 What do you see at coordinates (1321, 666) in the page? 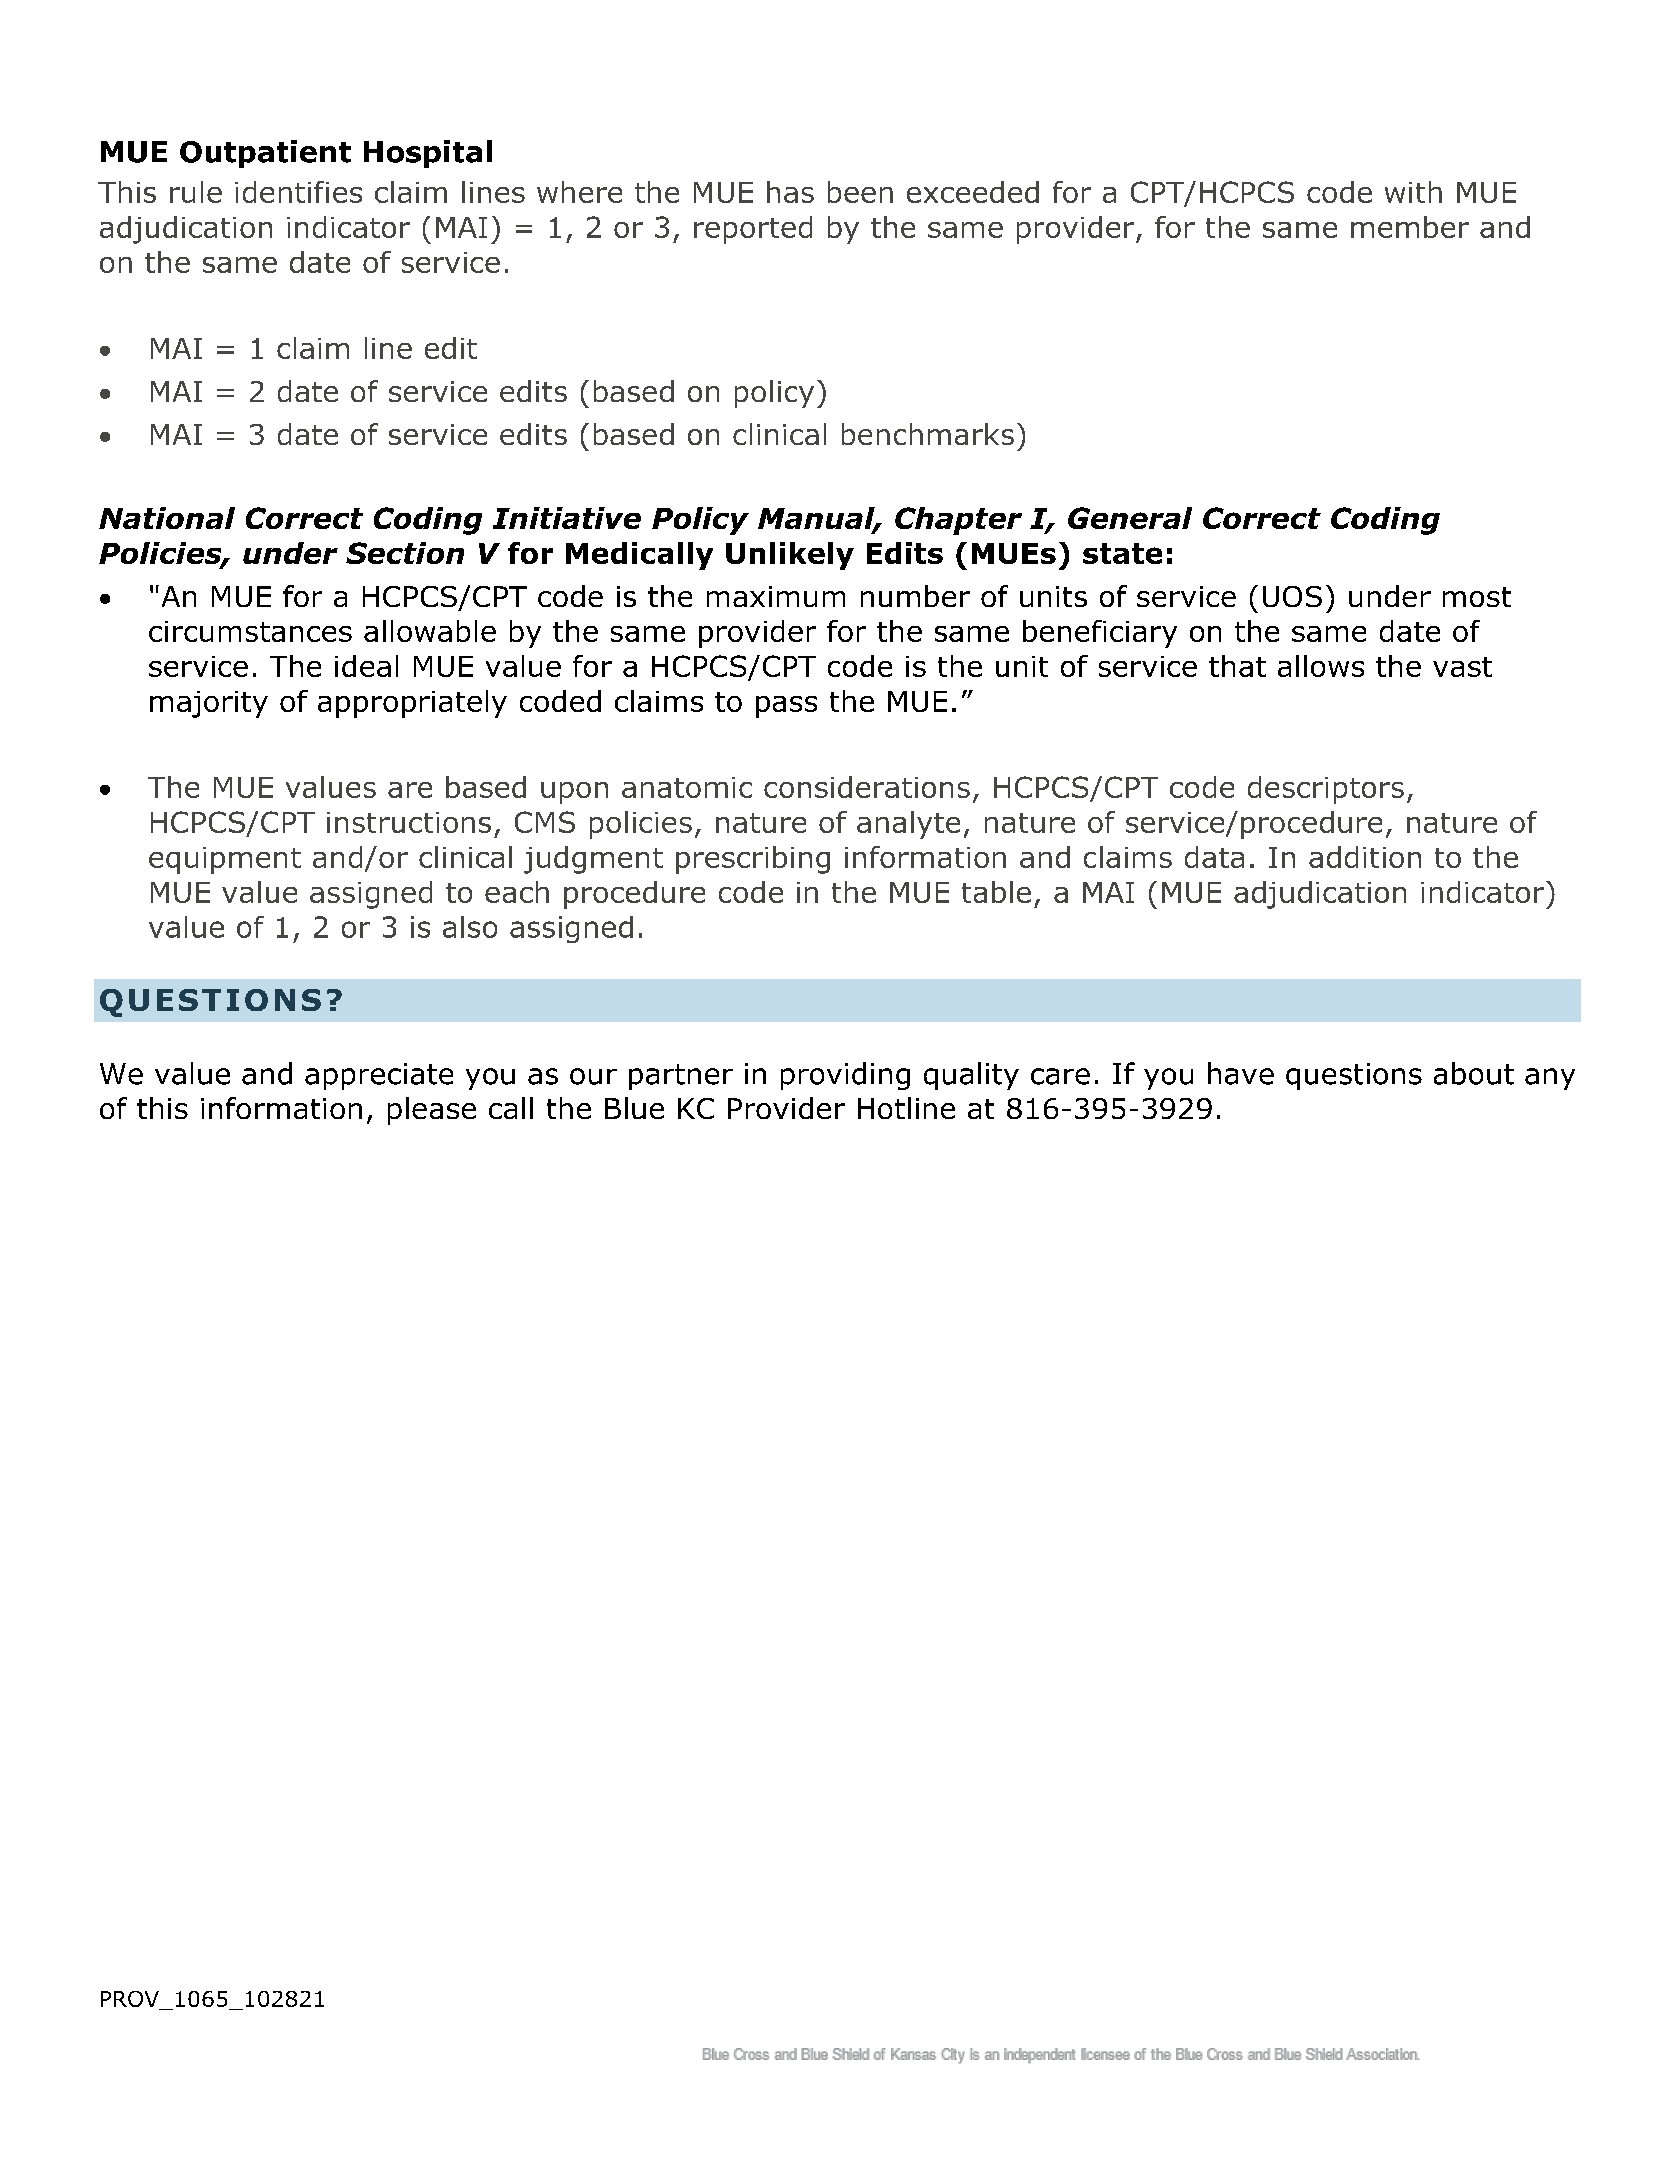
I see `allows` at bounding box center [1321, 666].
